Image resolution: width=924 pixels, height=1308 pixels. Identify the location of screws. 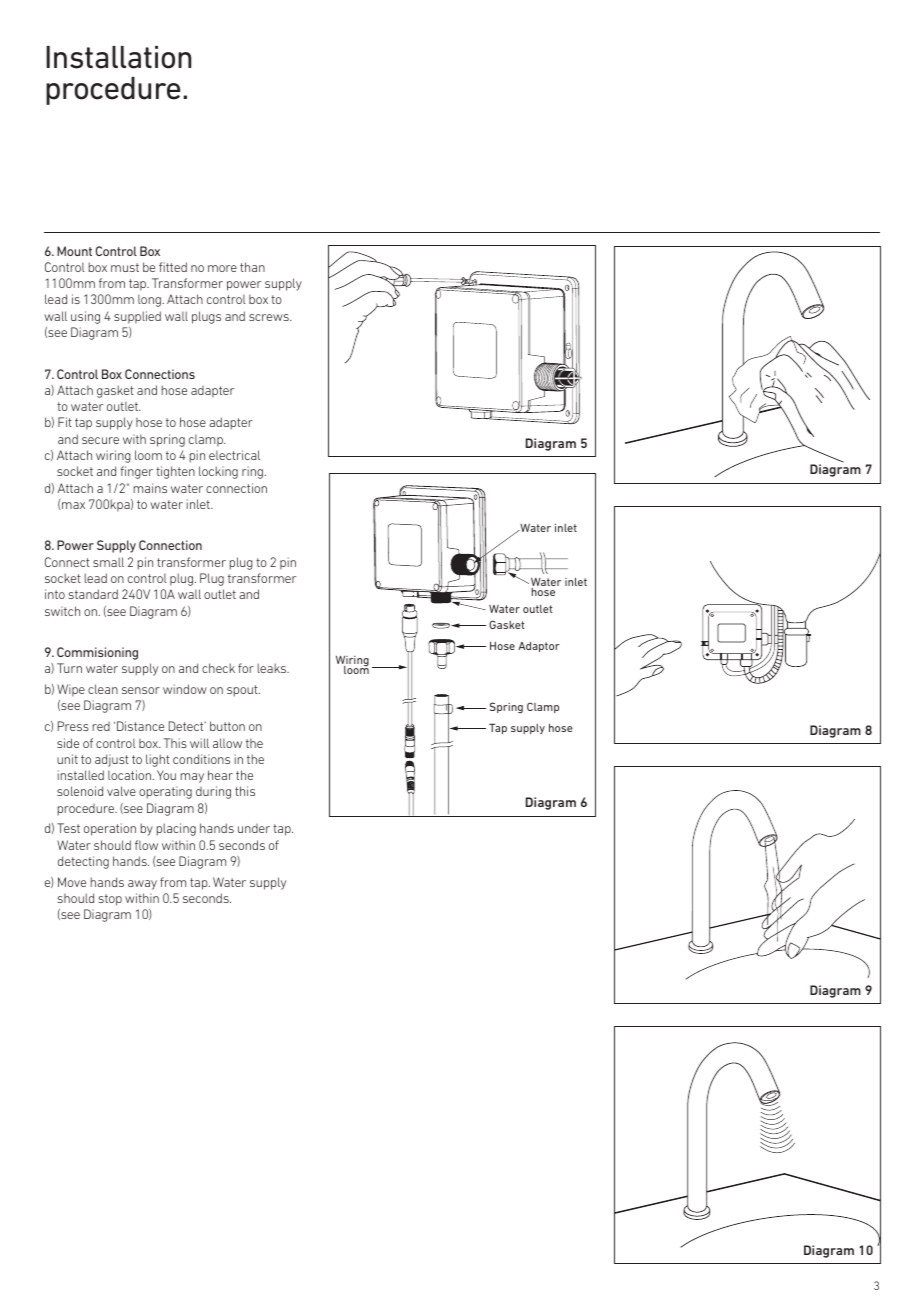
(270, 317).
